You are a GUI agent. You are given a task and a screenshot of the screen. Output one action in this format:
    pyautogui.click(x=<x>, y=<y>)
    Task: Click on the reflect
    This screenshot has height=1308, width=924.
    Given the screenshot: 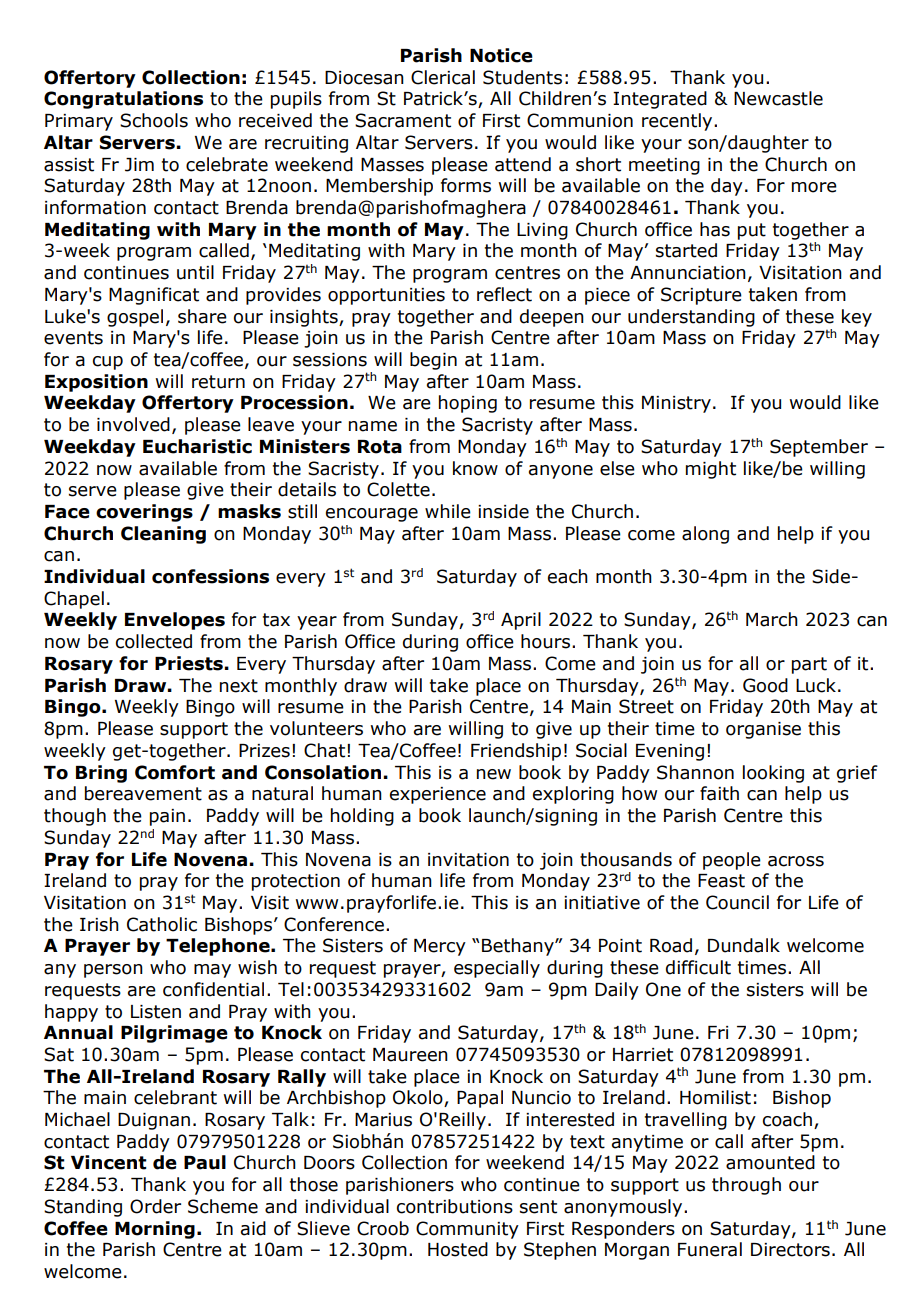 What is the action you would take?
    pyautogui.click(x=504, y=294)
